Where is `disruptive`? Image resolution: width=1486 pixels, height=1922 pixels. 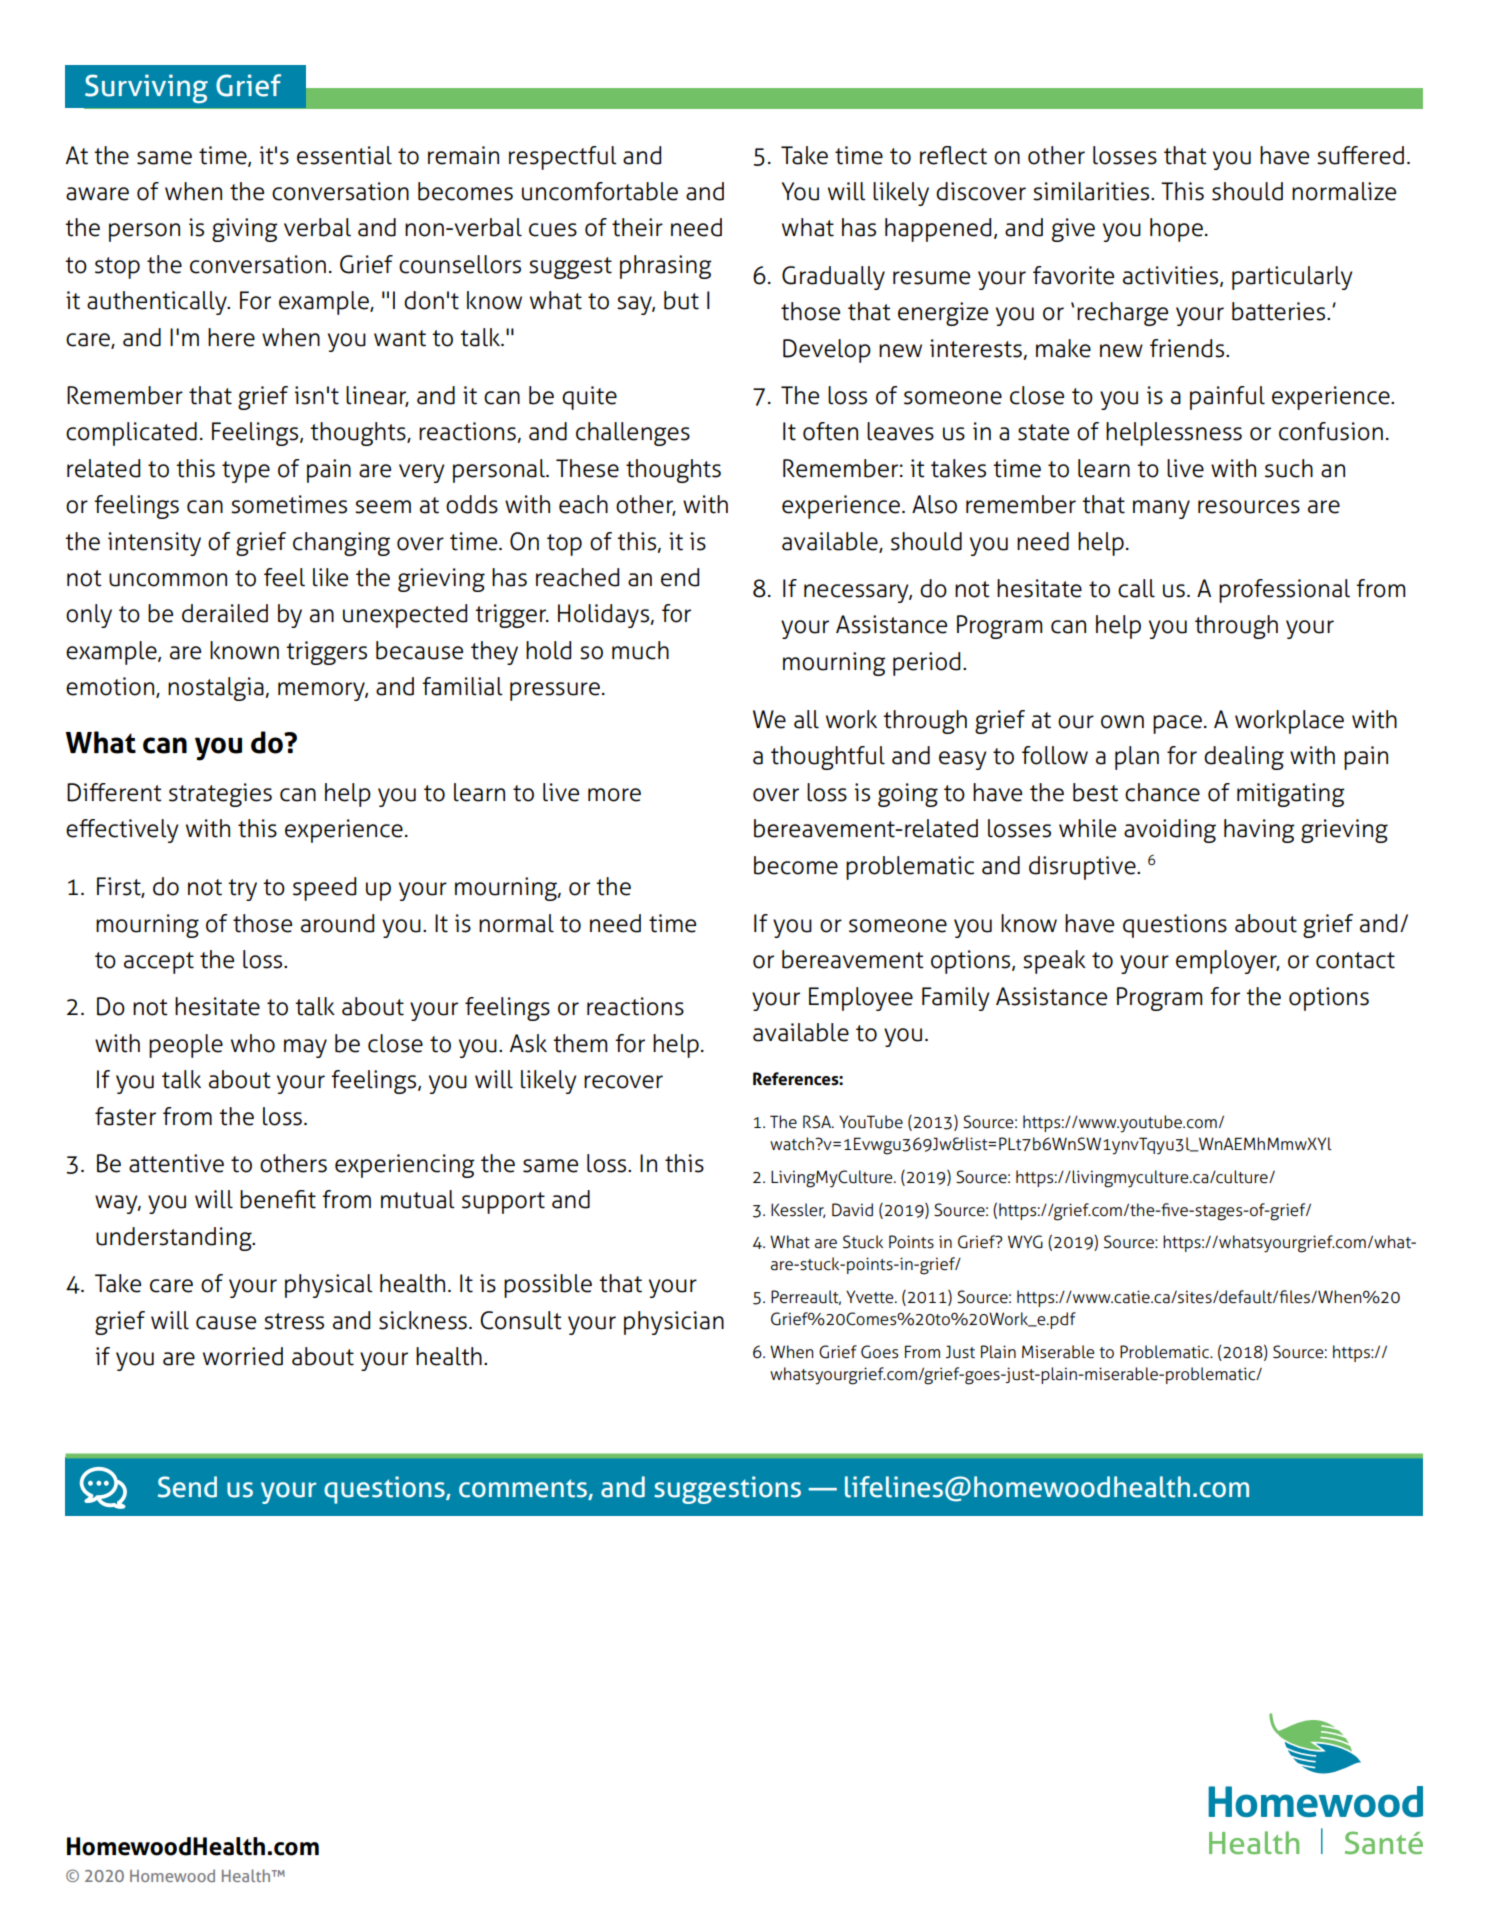
disruptive is located at coordinates (1083, 868).
